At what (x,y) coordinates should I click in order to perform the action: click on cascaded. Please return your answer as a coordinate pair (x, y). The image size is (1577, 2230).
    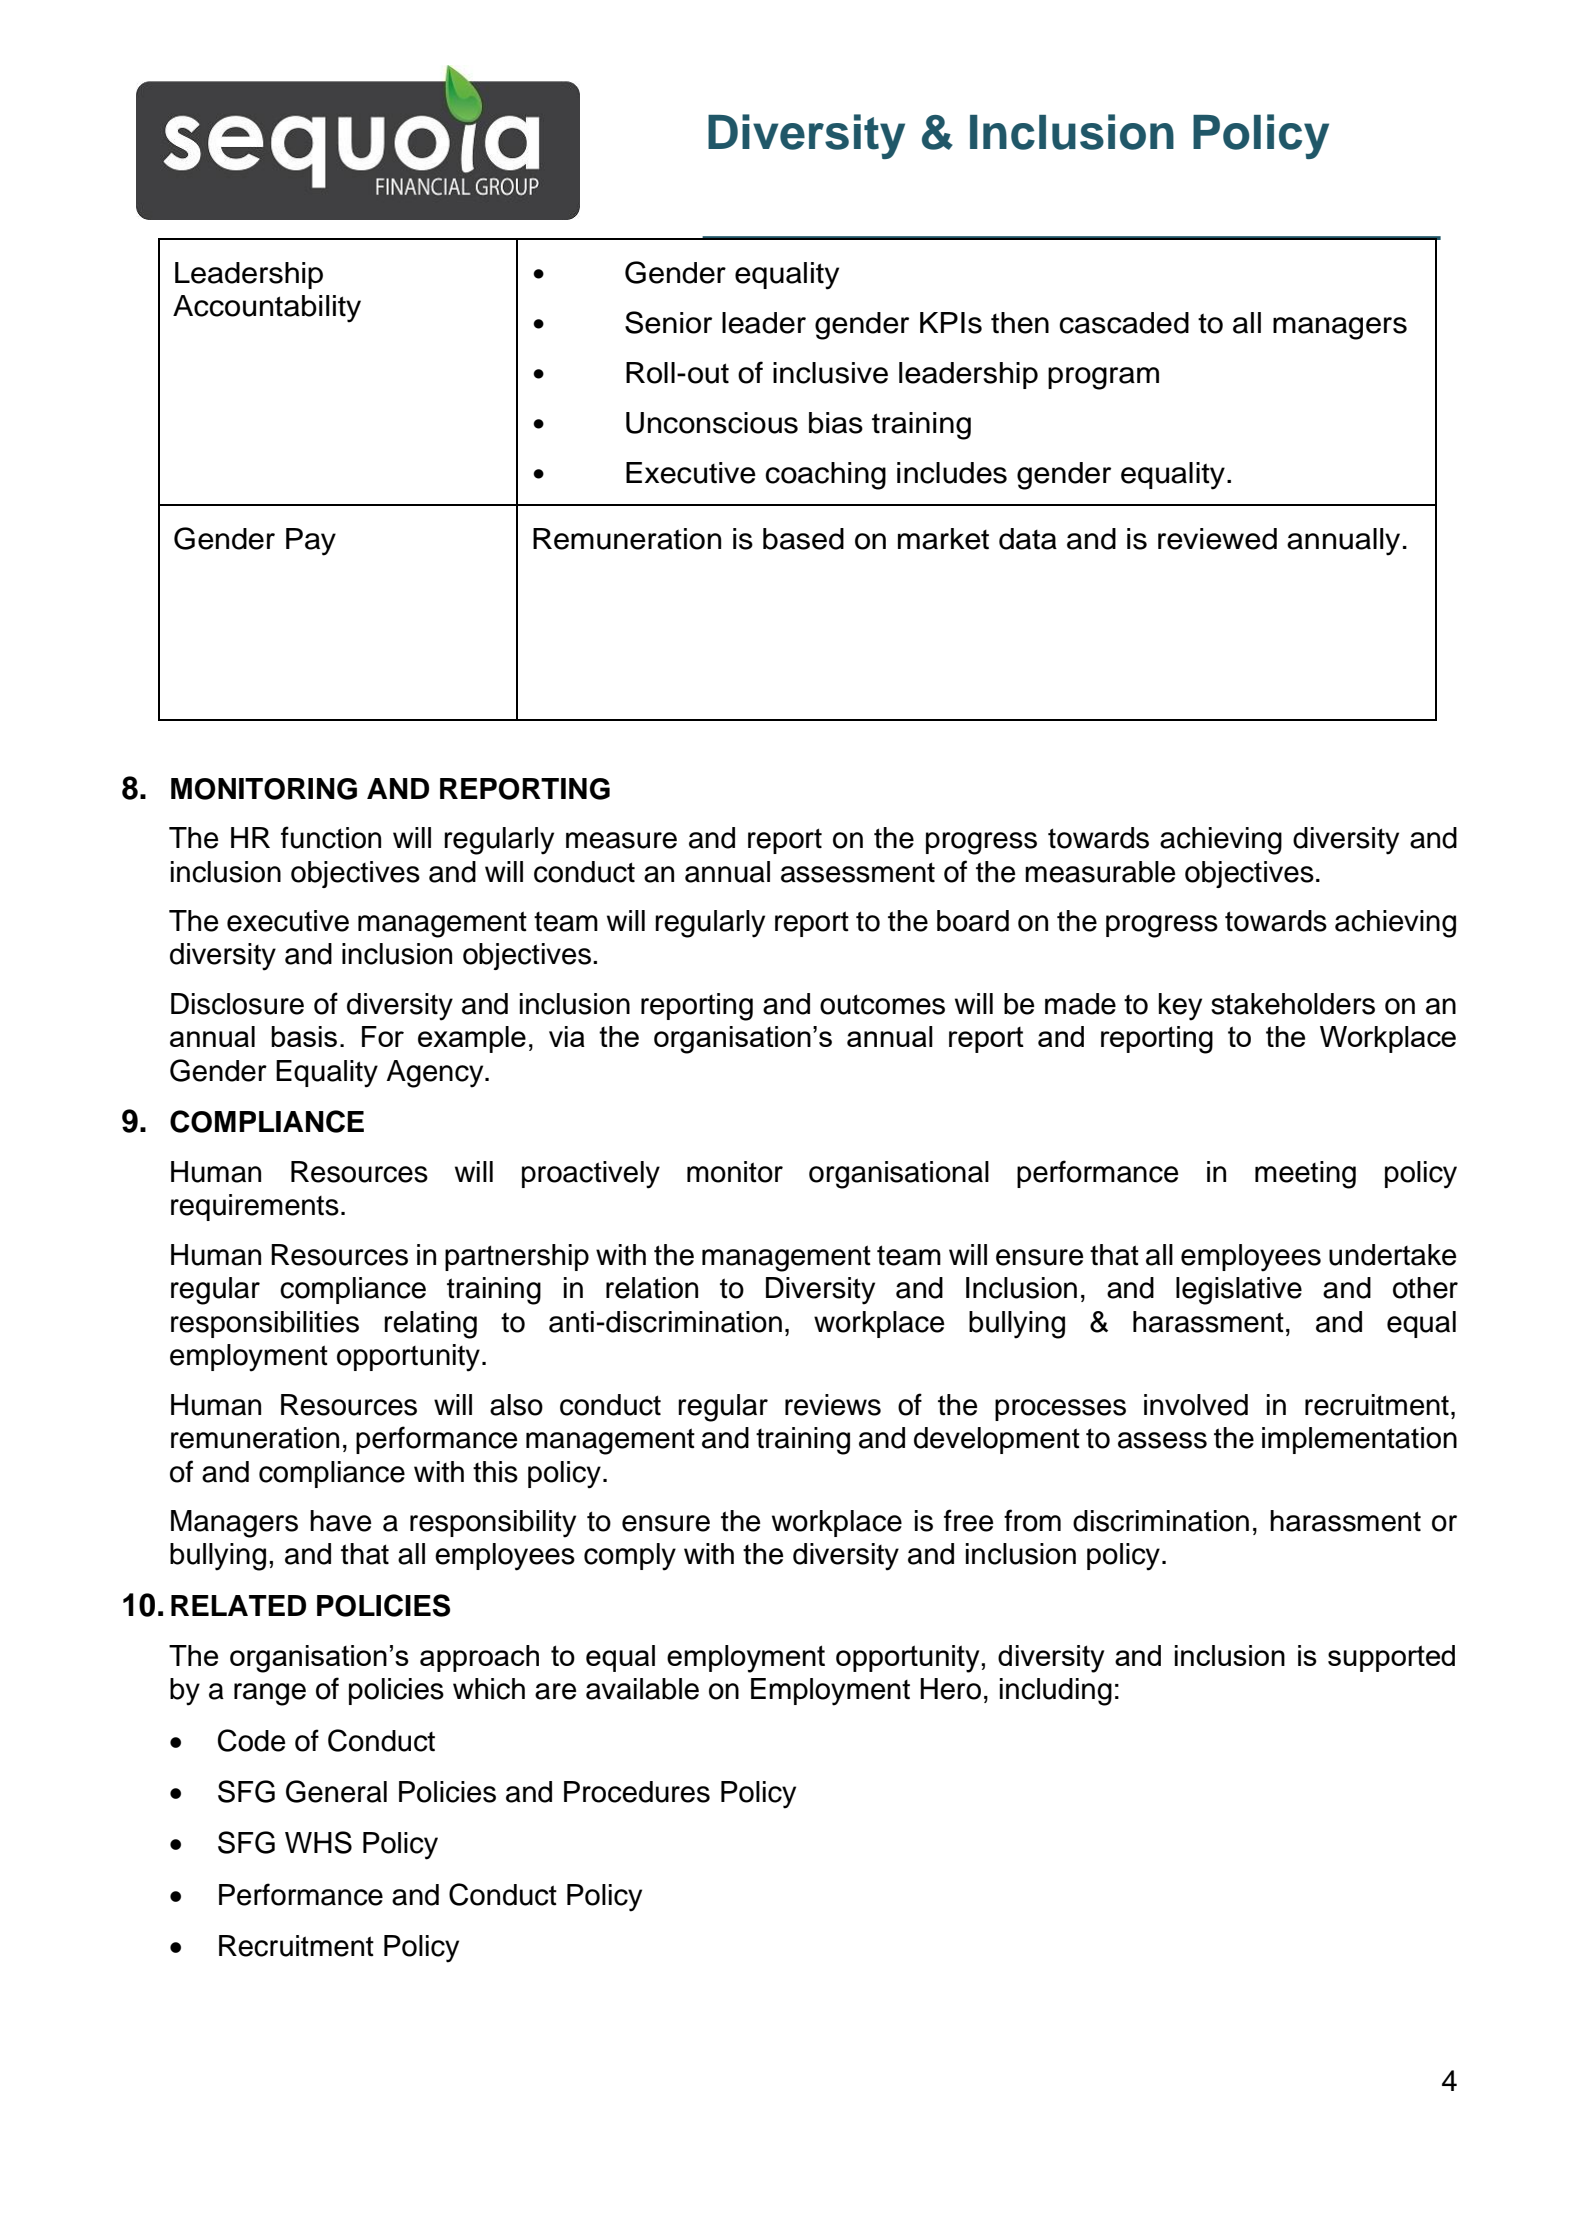
    Looking at the image, I should click on (1124, 323).
